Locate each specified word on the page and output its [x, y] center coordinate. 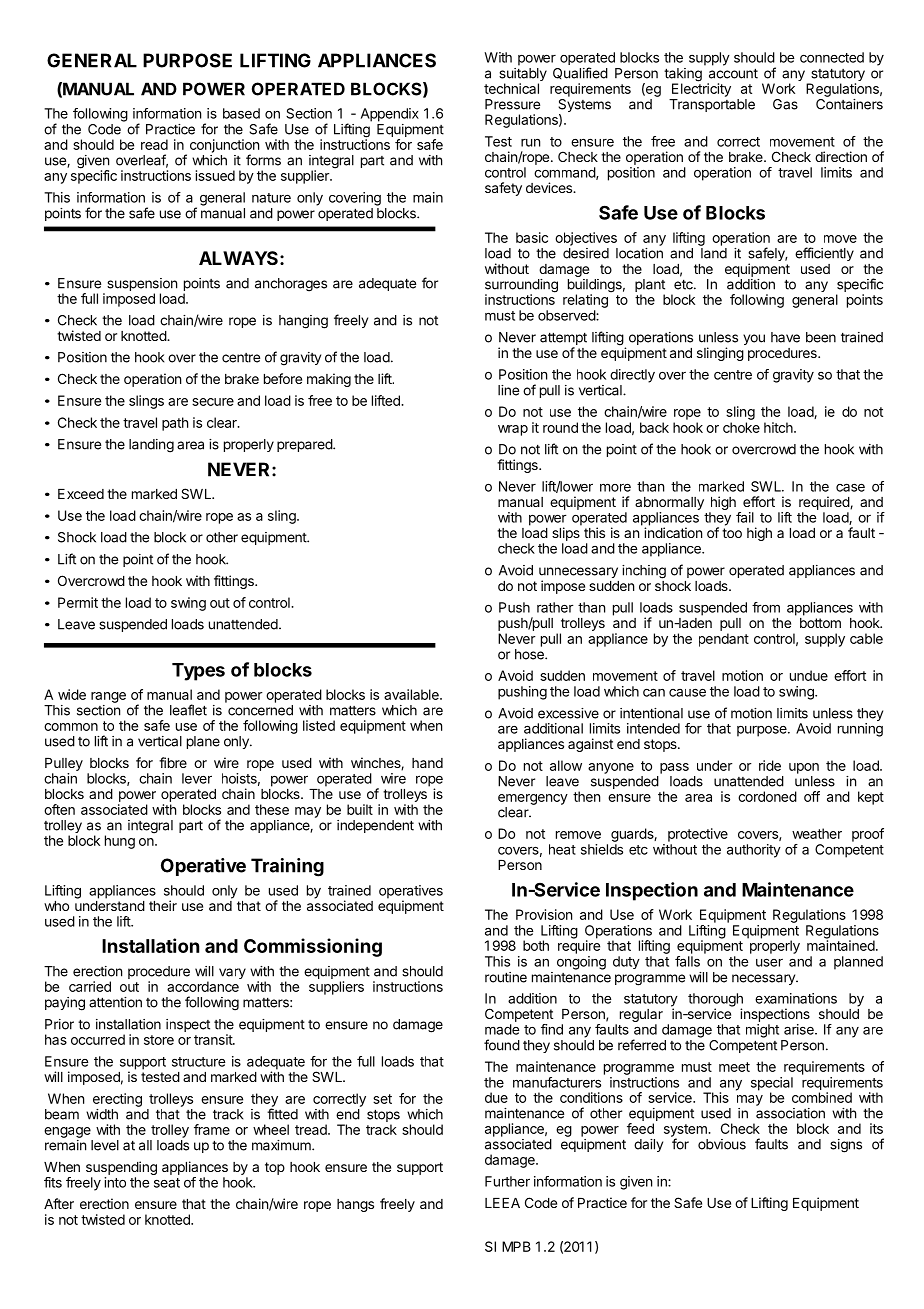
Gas [785, 104]
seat [167, 1183]
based [241, 113]
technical [511, 88]
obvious [722, 1144]
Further [507, 1181]
